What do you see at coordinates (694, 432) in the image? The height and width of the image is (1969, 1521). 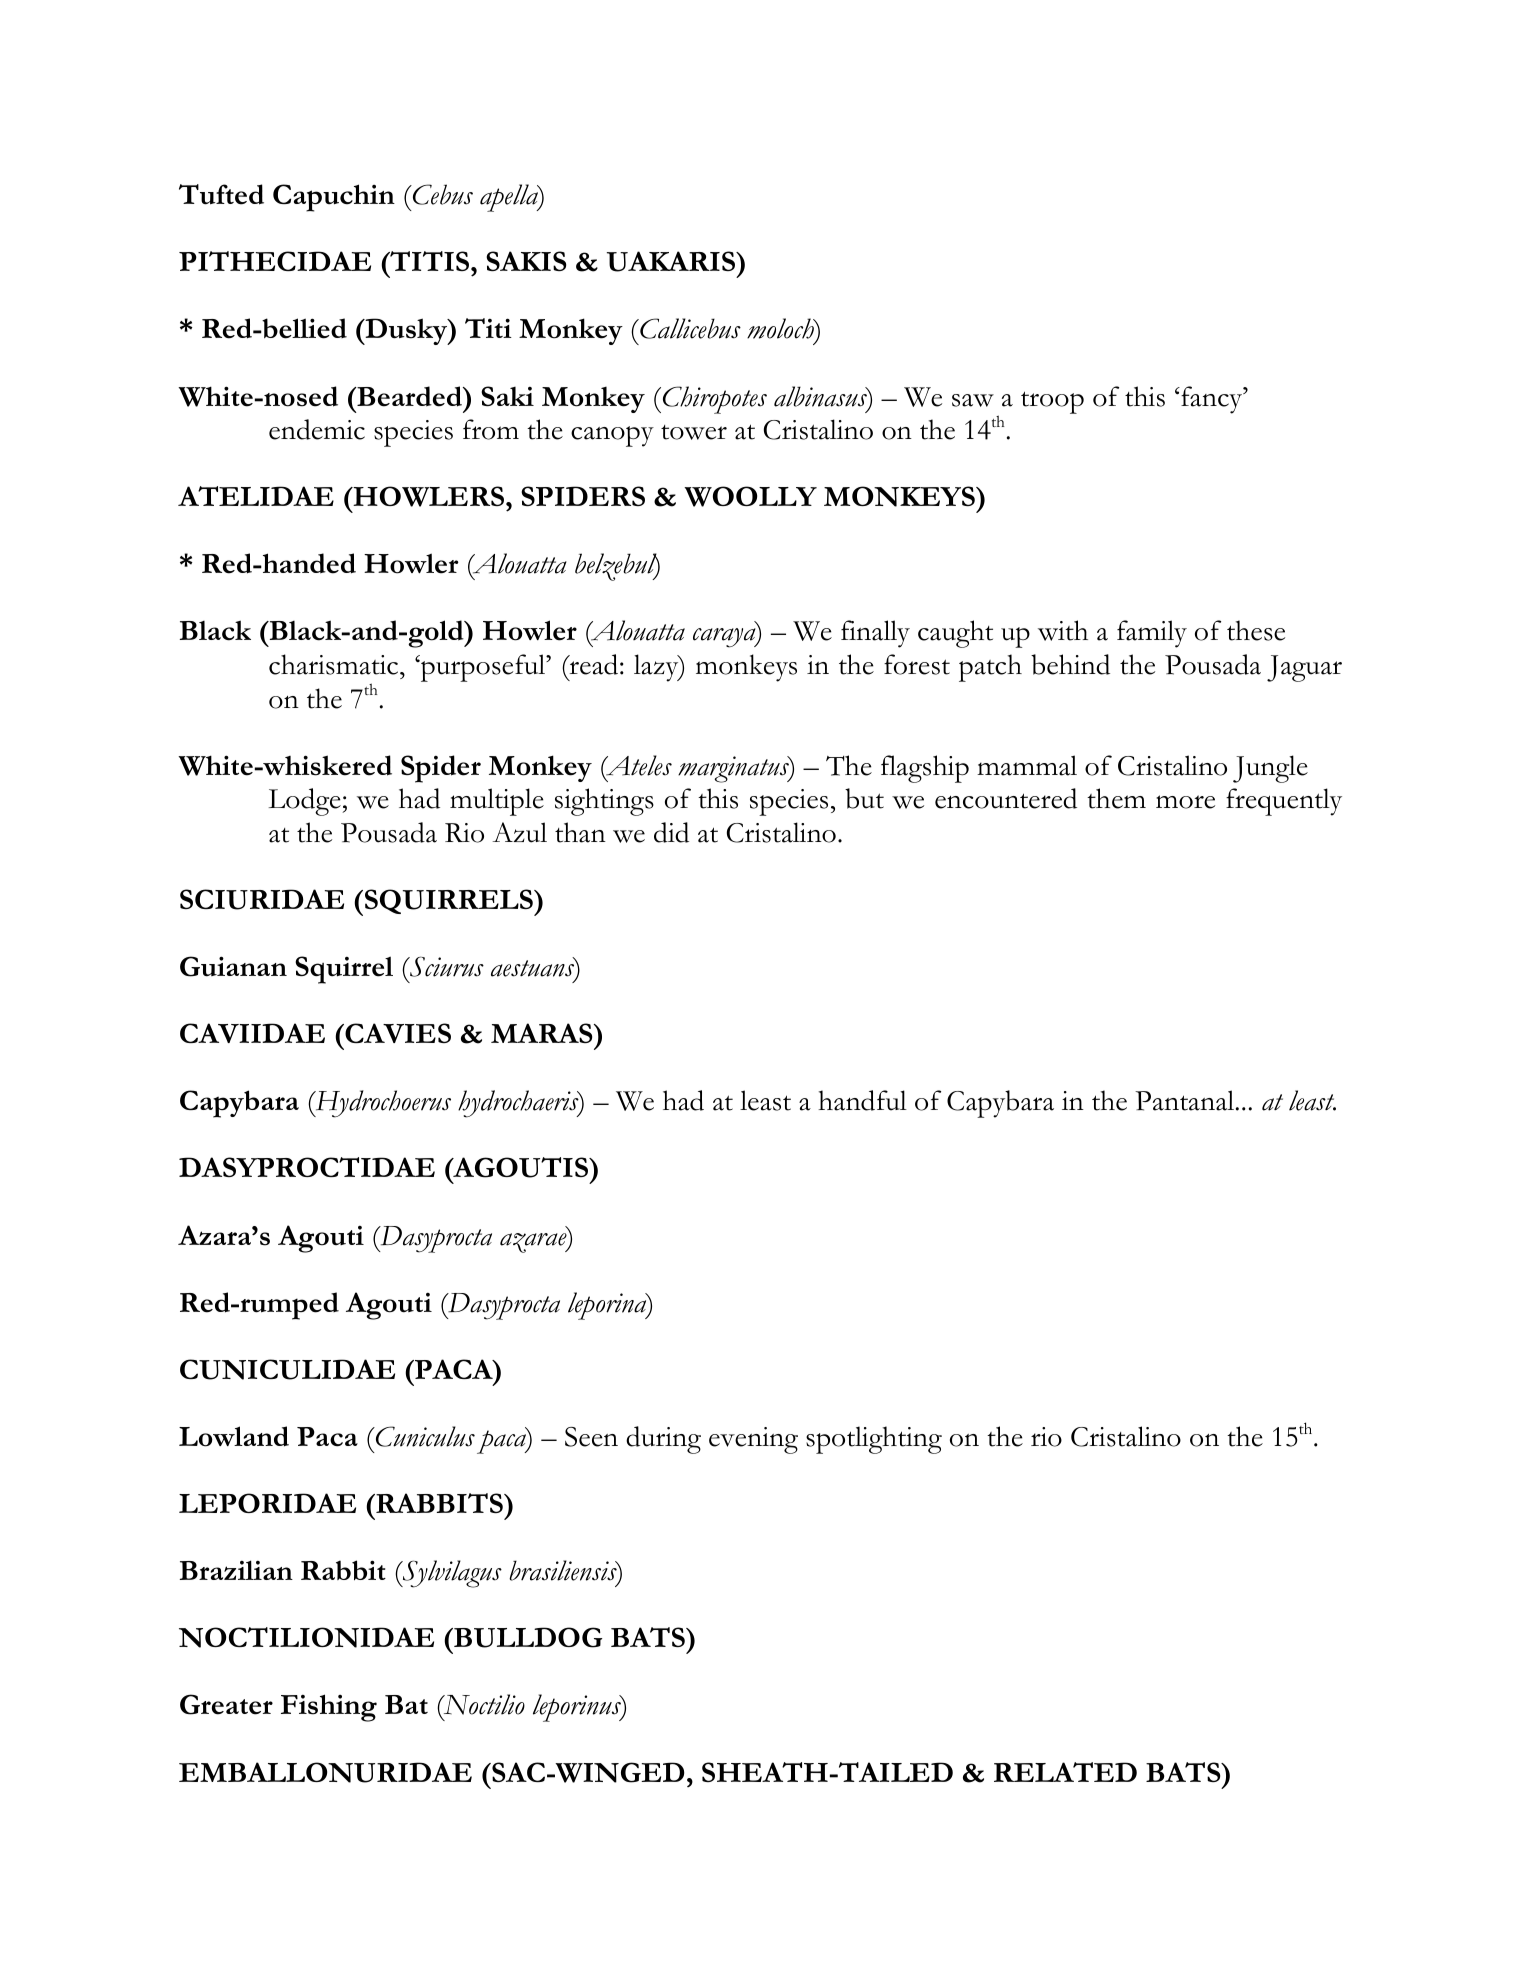 I see `tower` at bounding box center [694, 432].
